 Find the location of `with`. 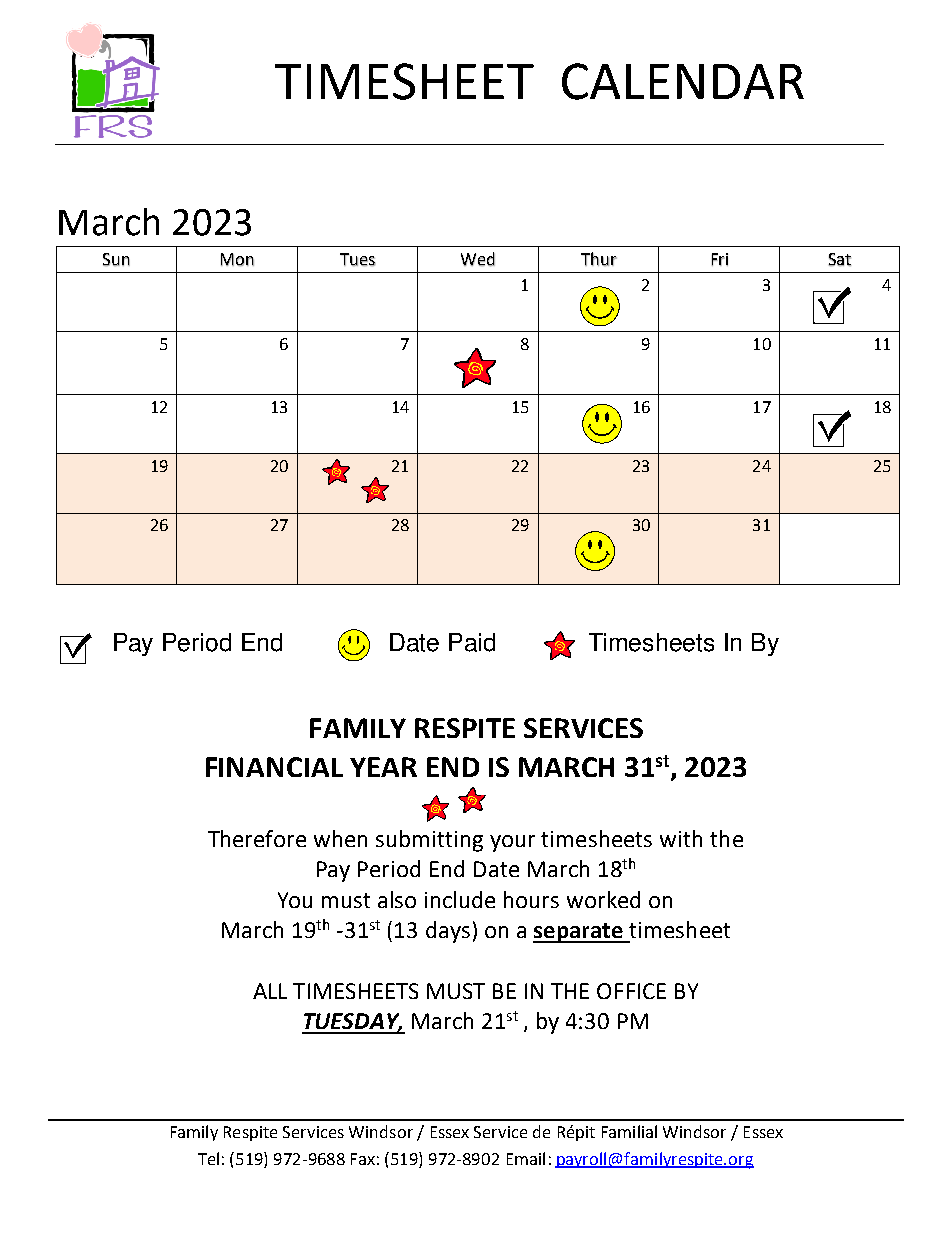

with is located at coordinates (681, 838).
